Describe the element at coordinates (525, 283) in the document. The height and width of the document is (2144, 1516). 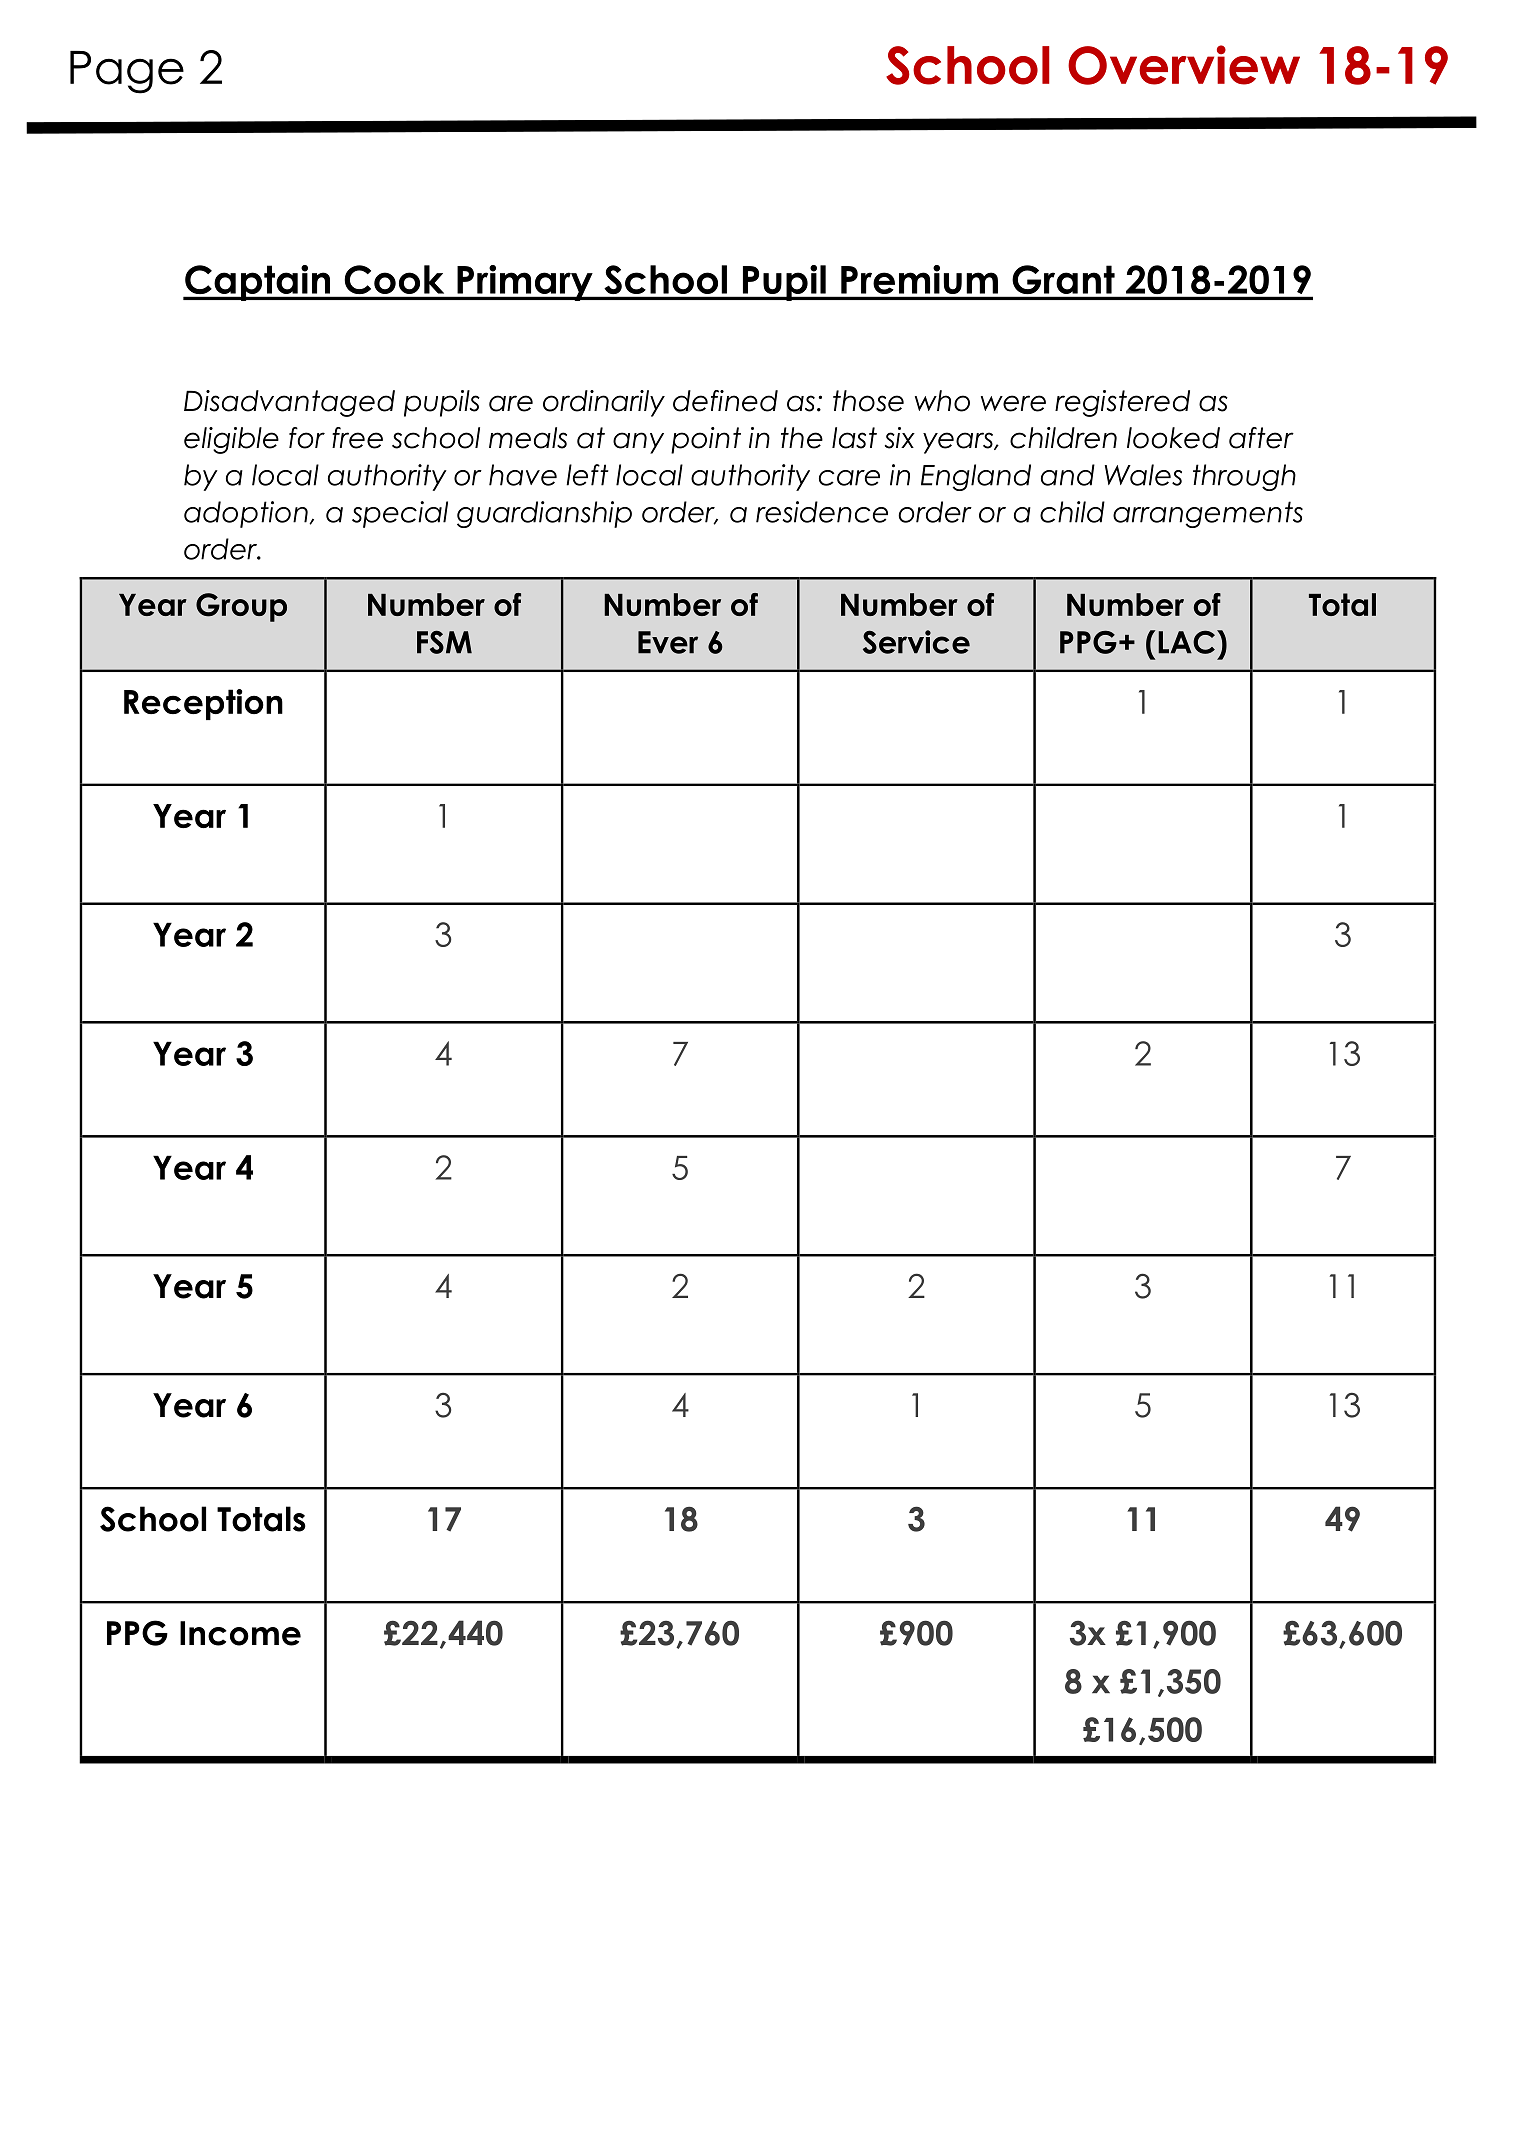
I see `Primary` at that location.
